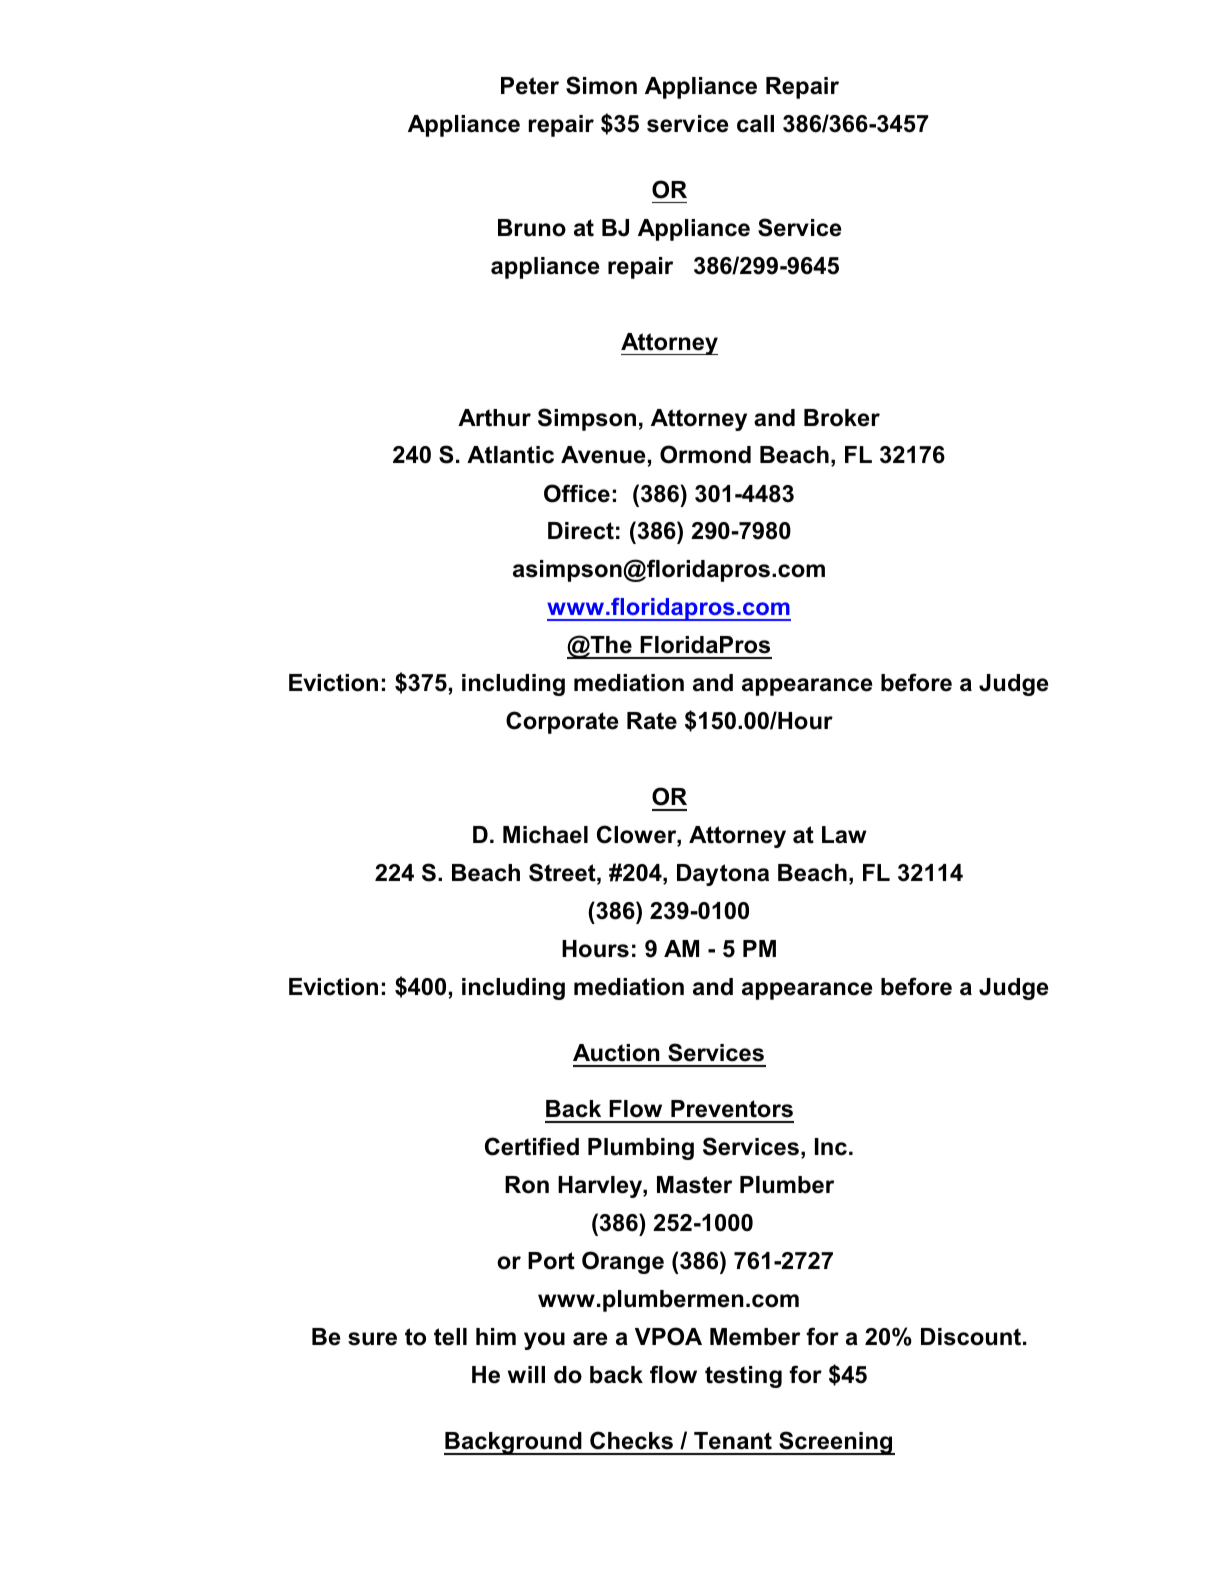 This screenshot has width=1214, height=1571. What do you see at coordinates (842, 418) in the screenshot?
I see `Broker` at bounding box center [842, 418].
